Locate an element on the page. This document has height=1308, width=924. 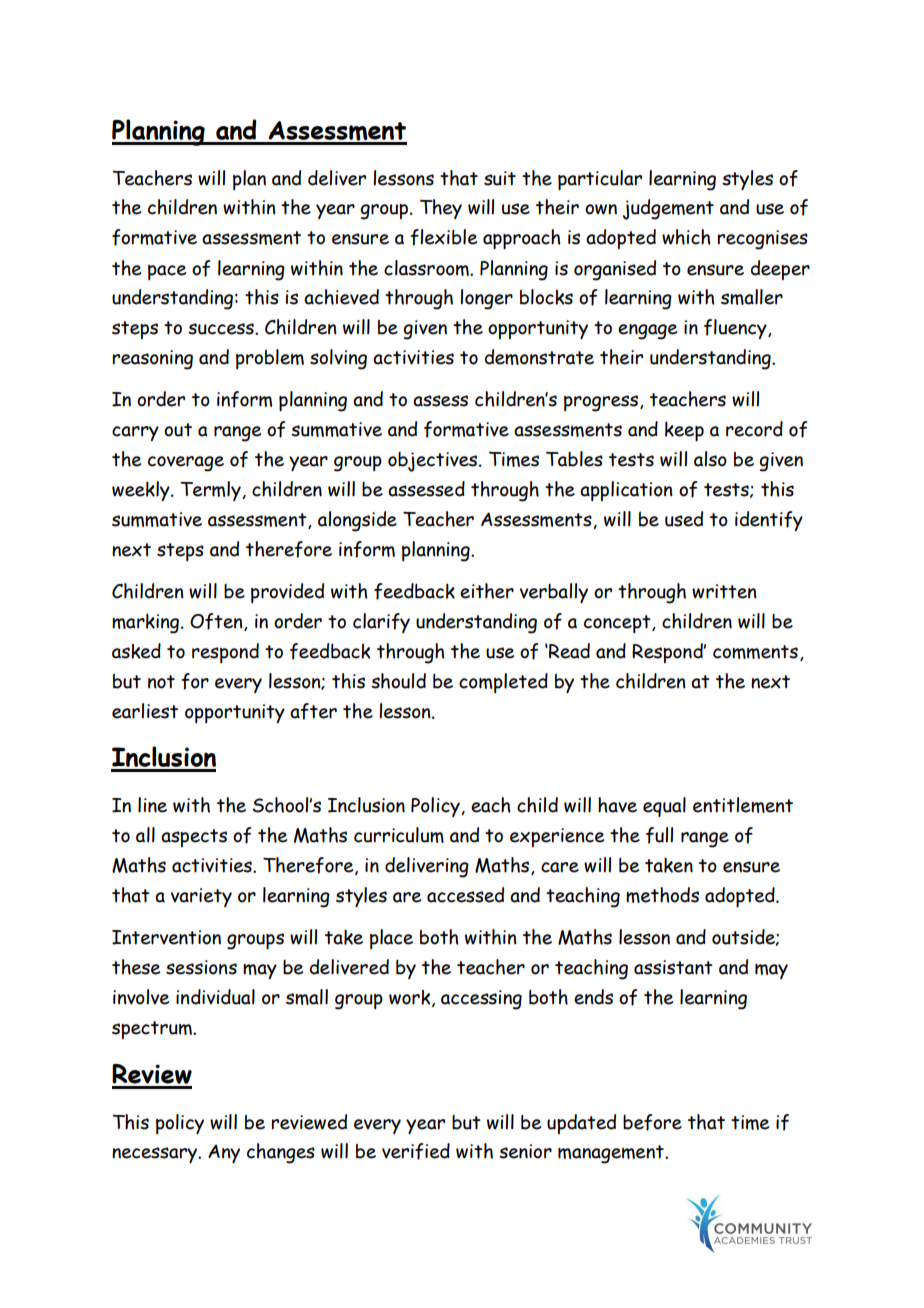
pace is located at coordinates (167, 272).
